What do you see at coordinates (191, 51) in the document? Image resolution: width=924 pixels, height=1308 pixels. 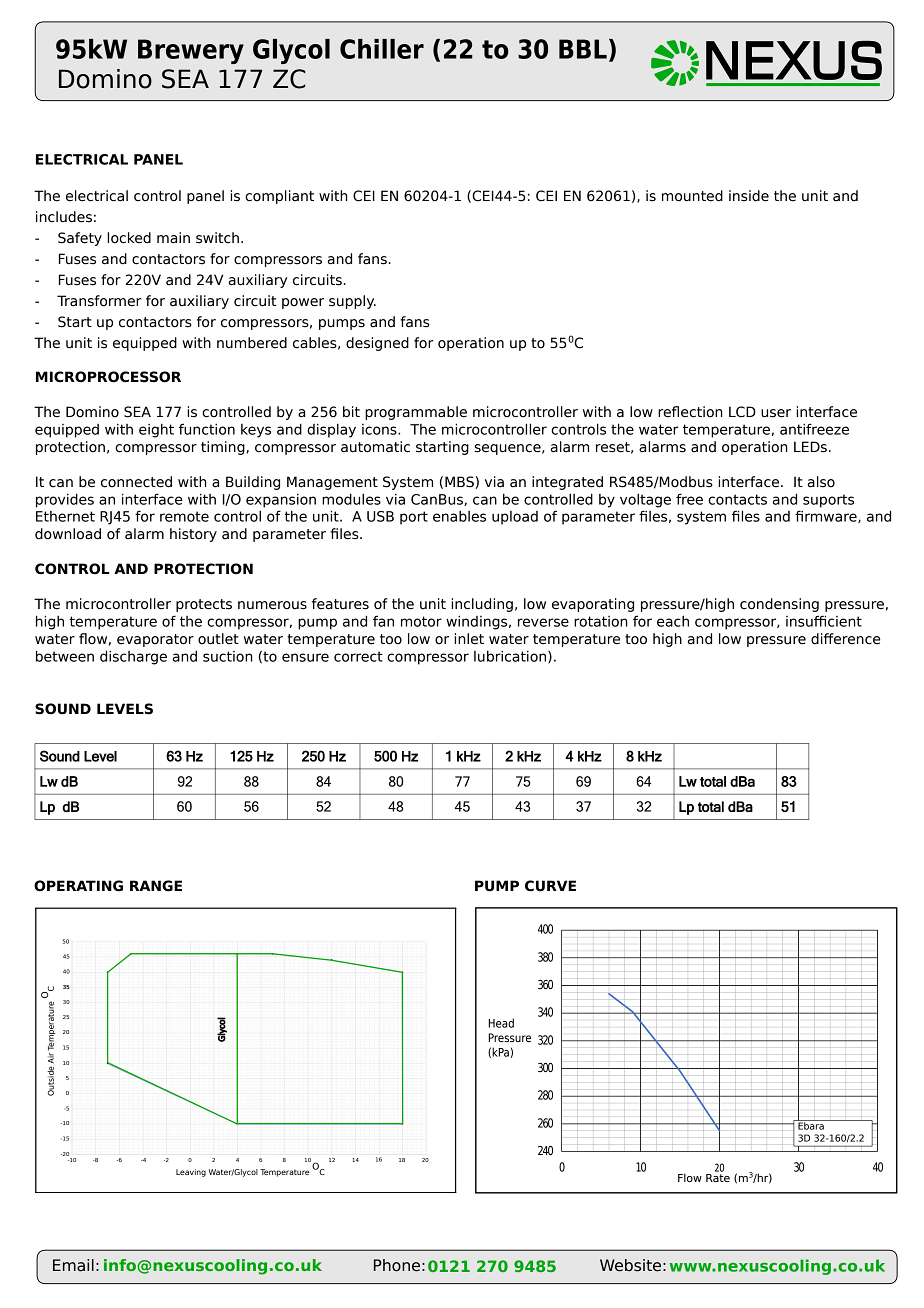 I see `Brewery` at bounding box center [191, 51].
